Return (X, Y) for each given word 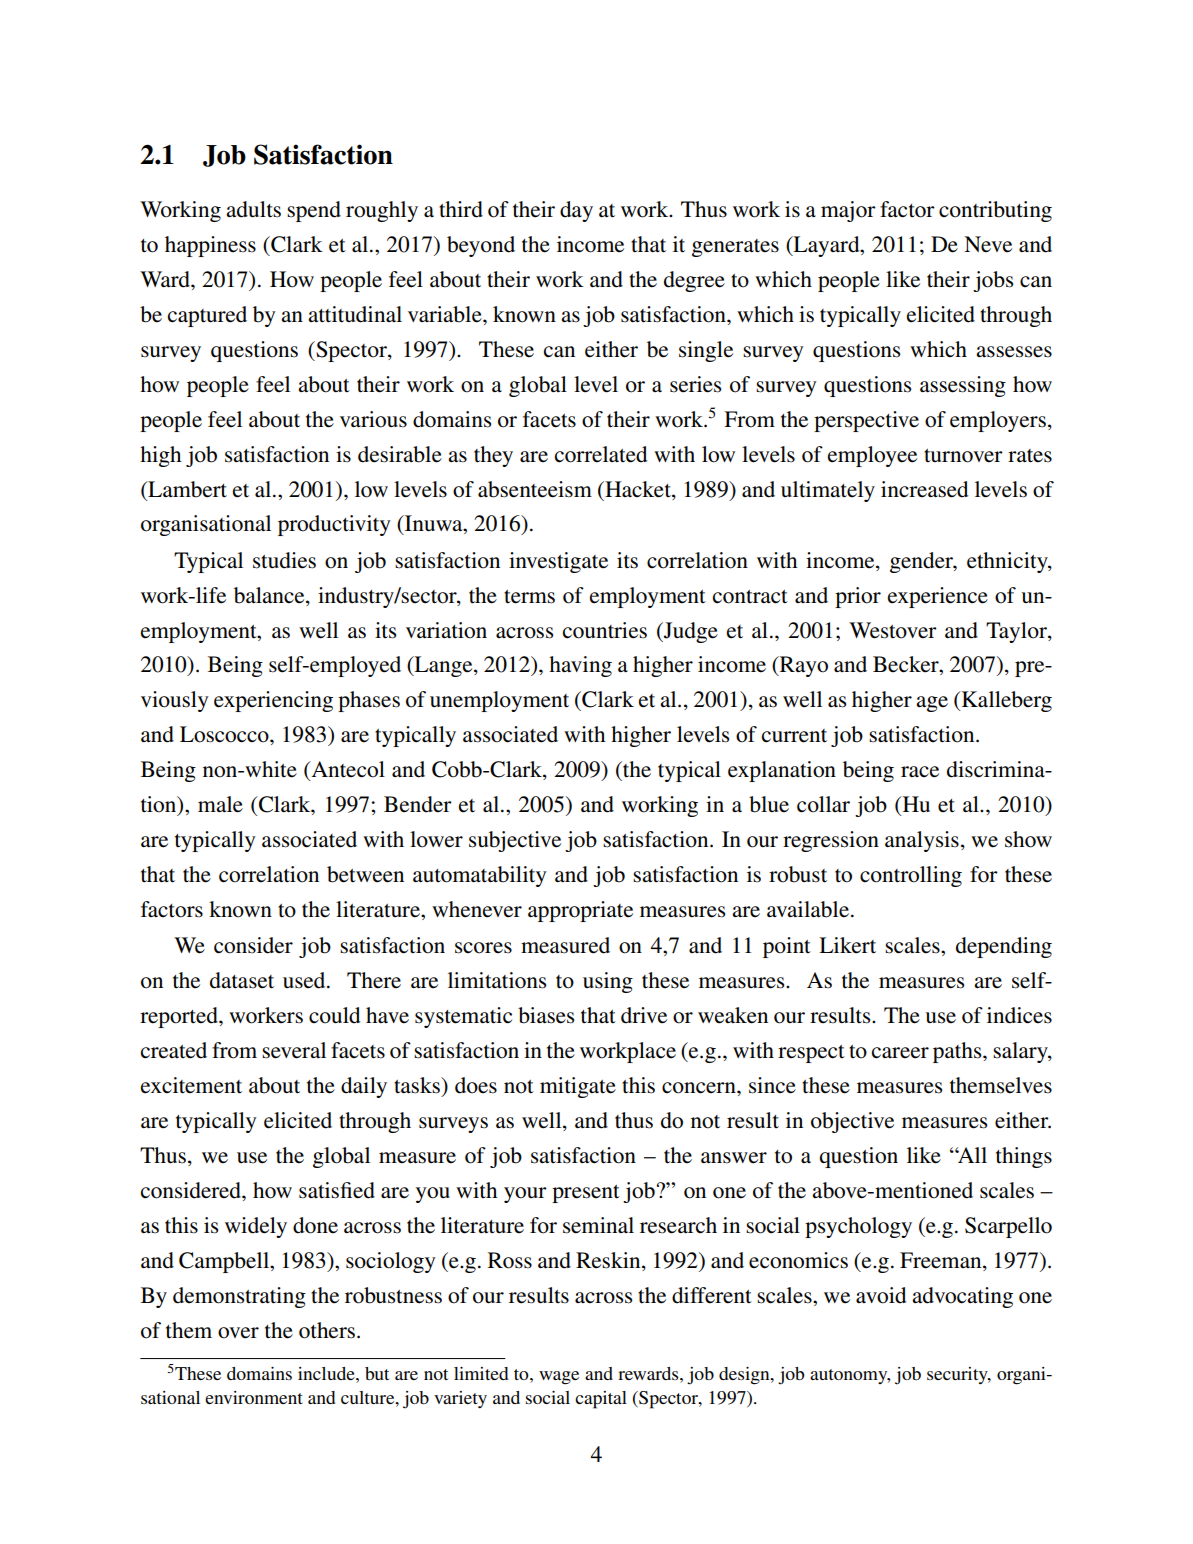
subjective (515, 841)
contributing (995, 211)
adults (253, 209)
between (365, 874)
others (327, 1330)
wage (559, 1378)
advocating (962, 1297)
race (920, 772)
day (576, 211)
